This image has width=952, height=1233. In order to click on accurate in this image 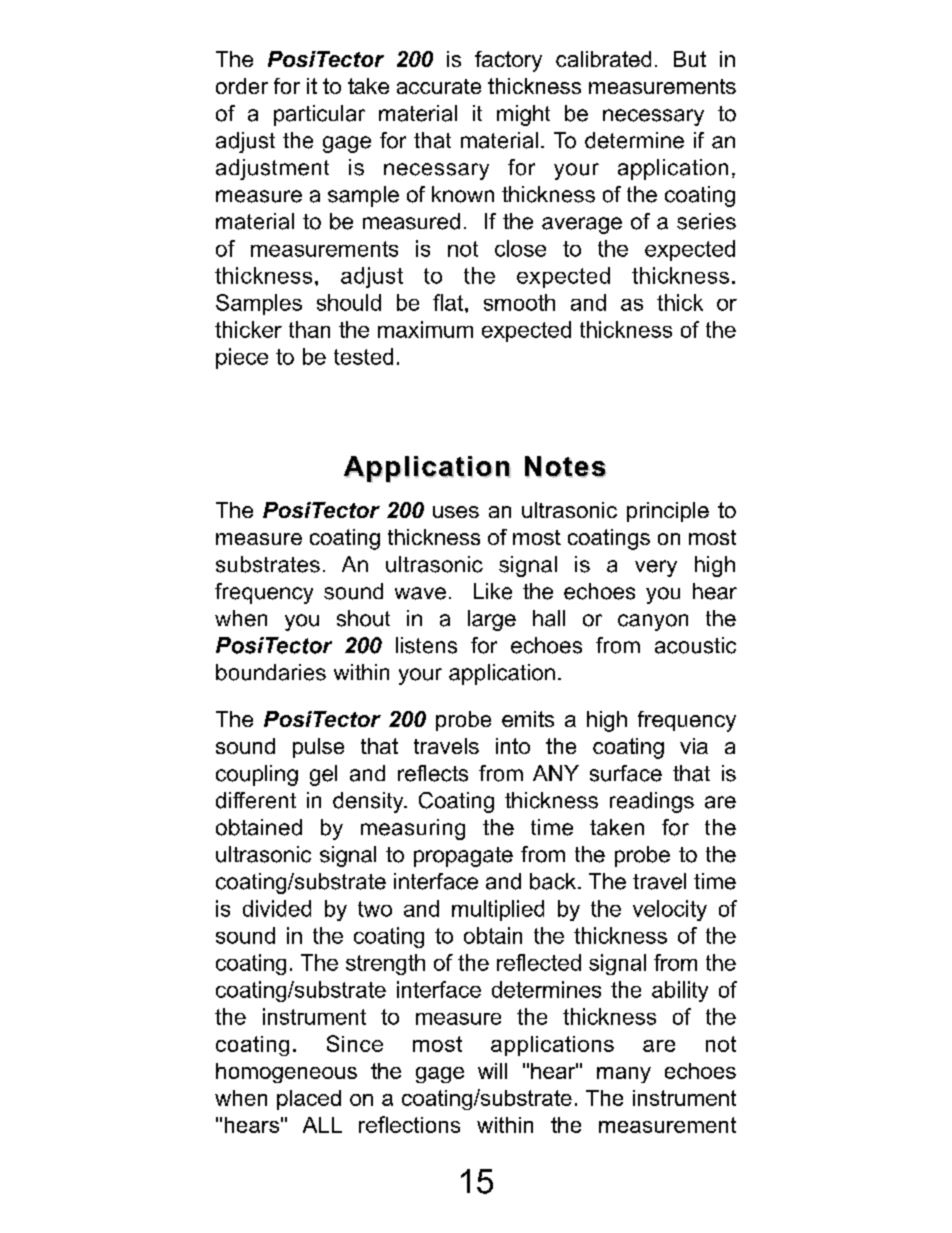, I will do `click(439, 86)`.
